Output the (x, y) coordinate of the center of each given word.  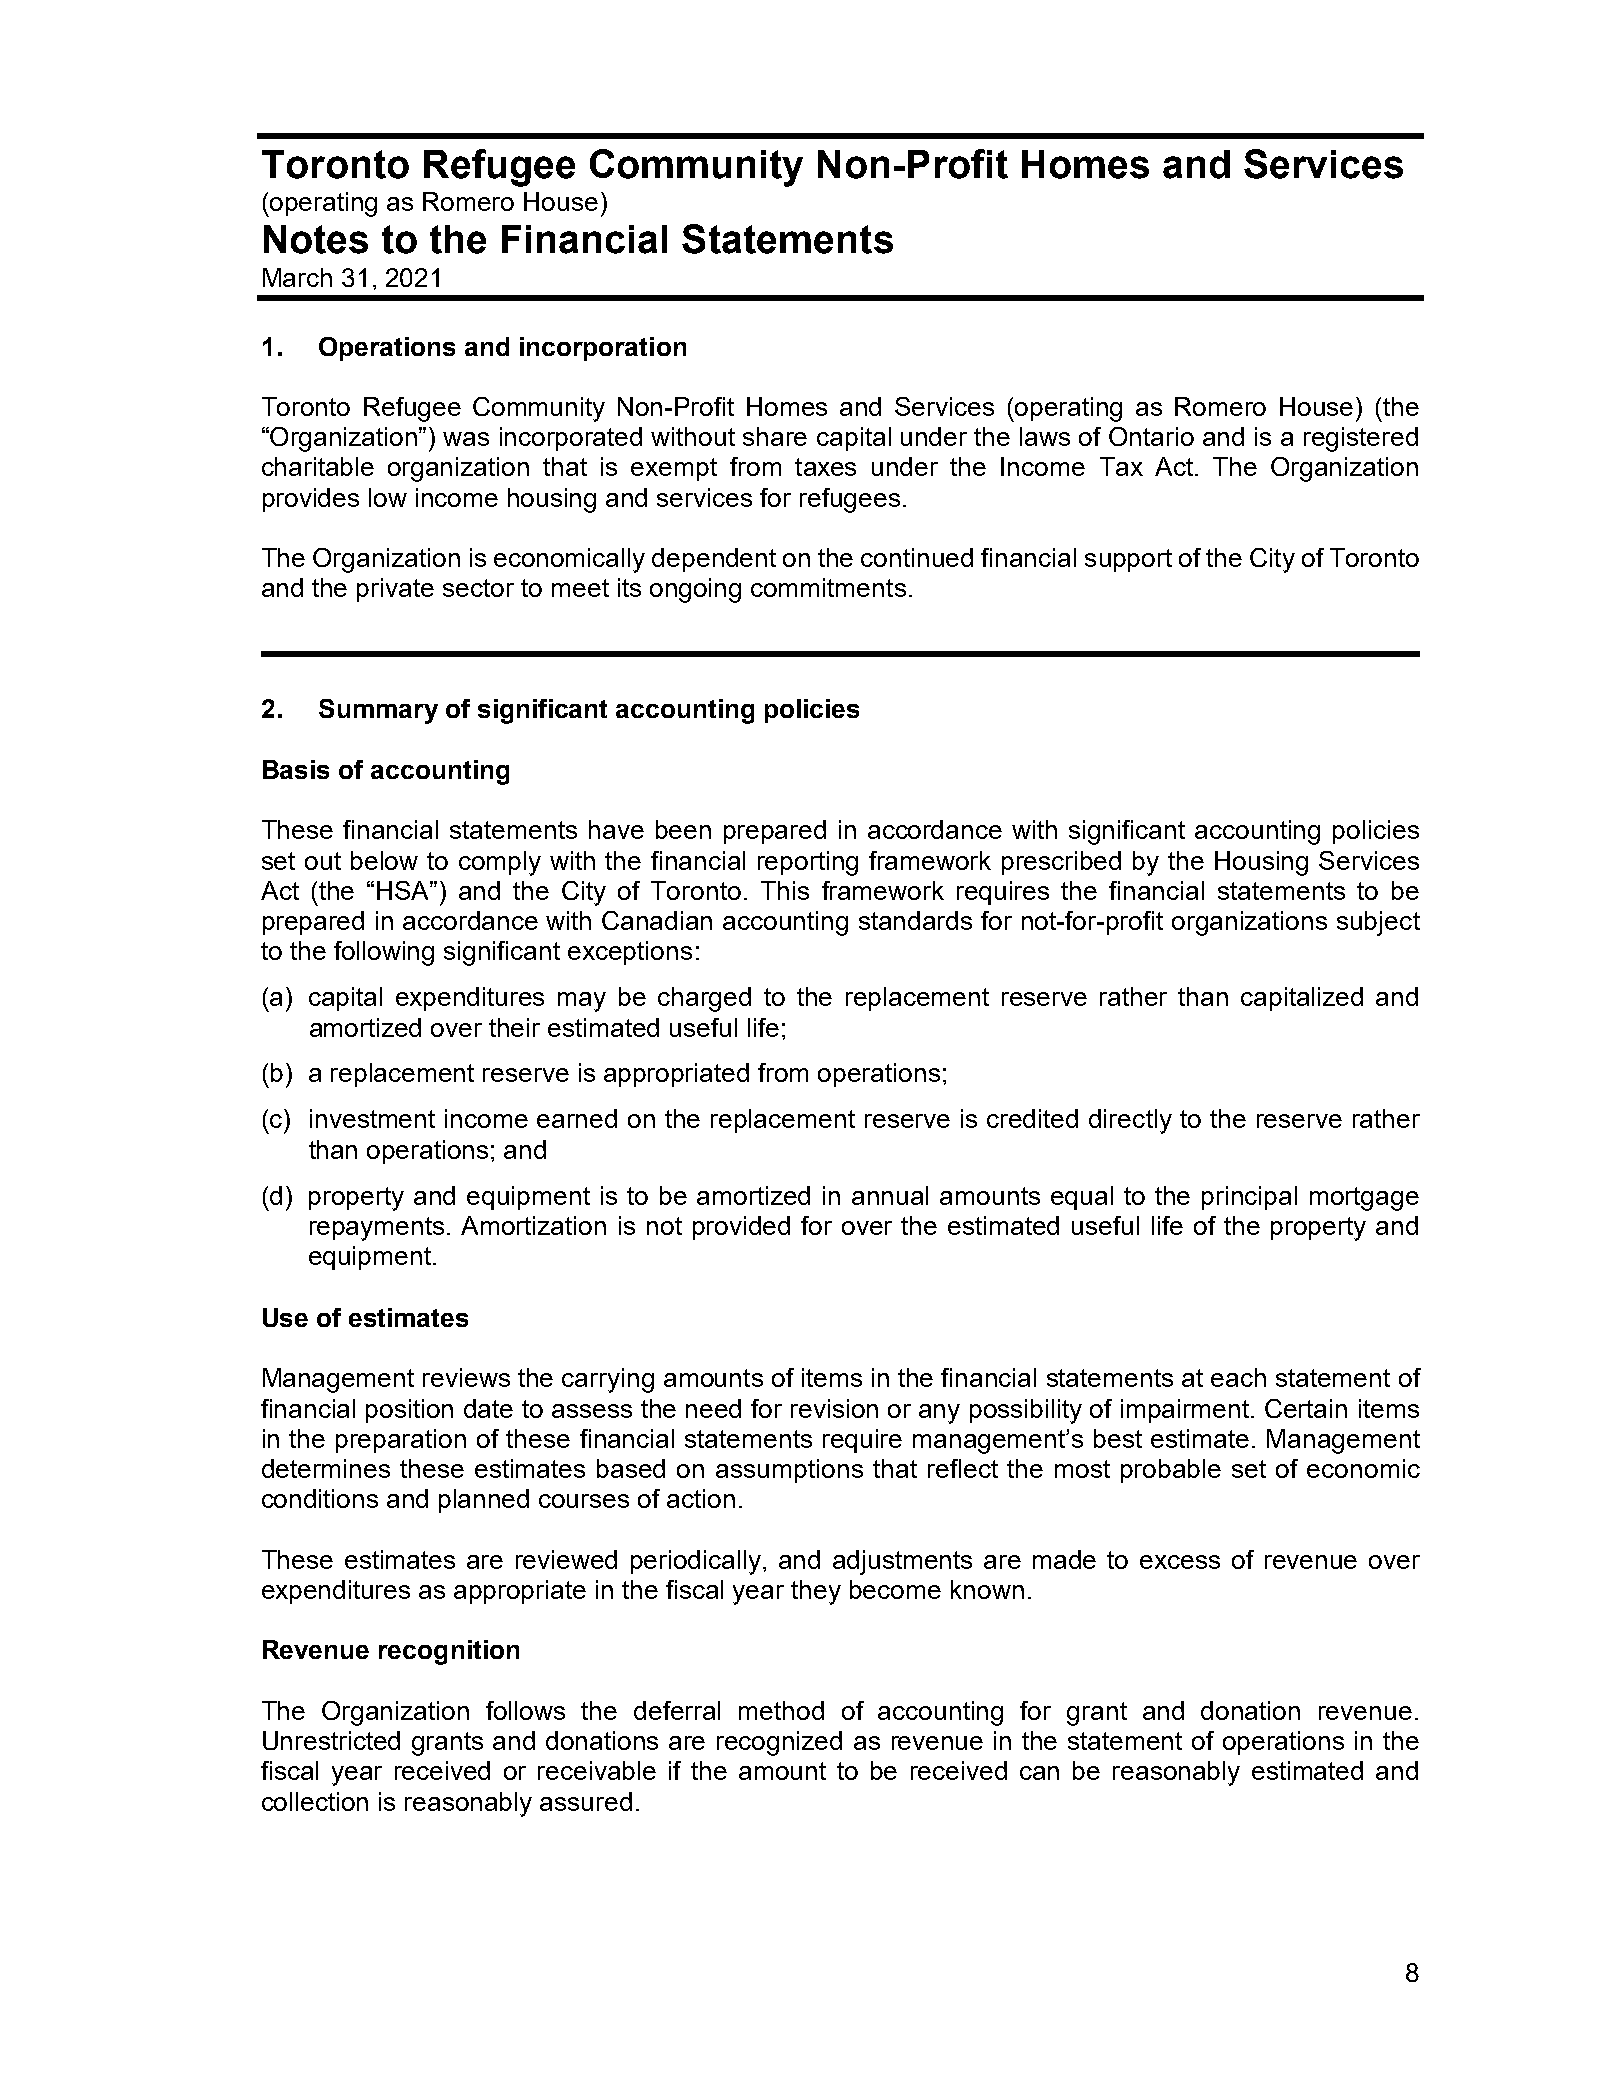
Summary (378, 711)
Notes (316, 239)
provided (741, 1228)
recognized (779, 1743)
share (775, 436)
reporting (808, 863)
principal (1249, 1198)
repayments (377, 1229)
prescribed (1061, 863)
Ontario (1151, 436)
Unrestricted (331, 1740)
